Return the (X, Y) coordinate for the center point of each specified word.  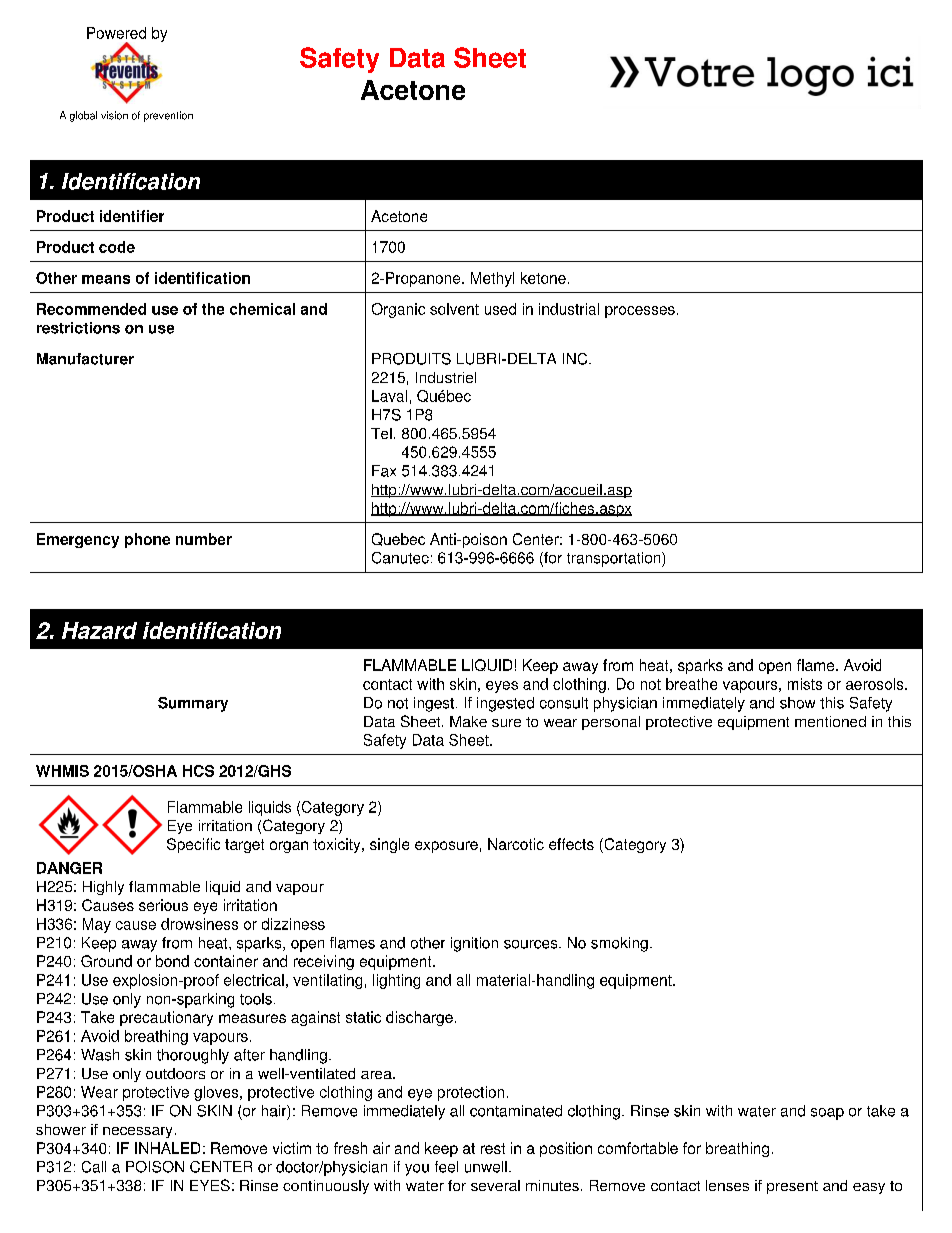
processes (640, 312)
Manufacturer (85, 359)
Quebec (398, 539)
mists (805, 684)
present (792, 1187)
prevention (168, 116)
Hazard (99, 630)
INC (576, 359)
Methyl (492, 279)
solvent (454, 309)
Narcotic (516, 844)
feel (446, 1167)
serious (163, 905)
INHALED (167, 1148)
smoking (619, 944)
